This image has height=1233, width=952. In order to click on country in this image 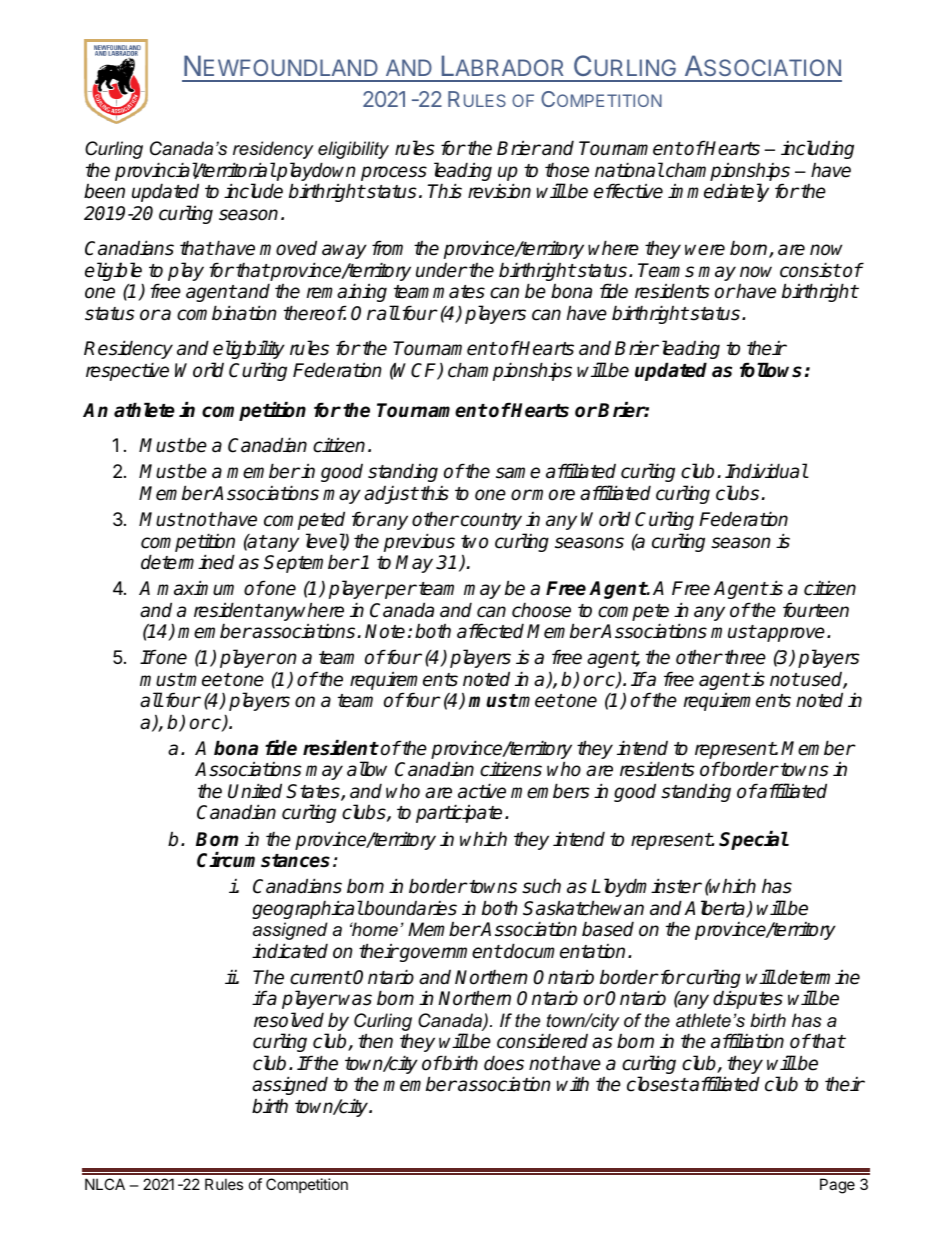, I will do `click(490, 521)`.
